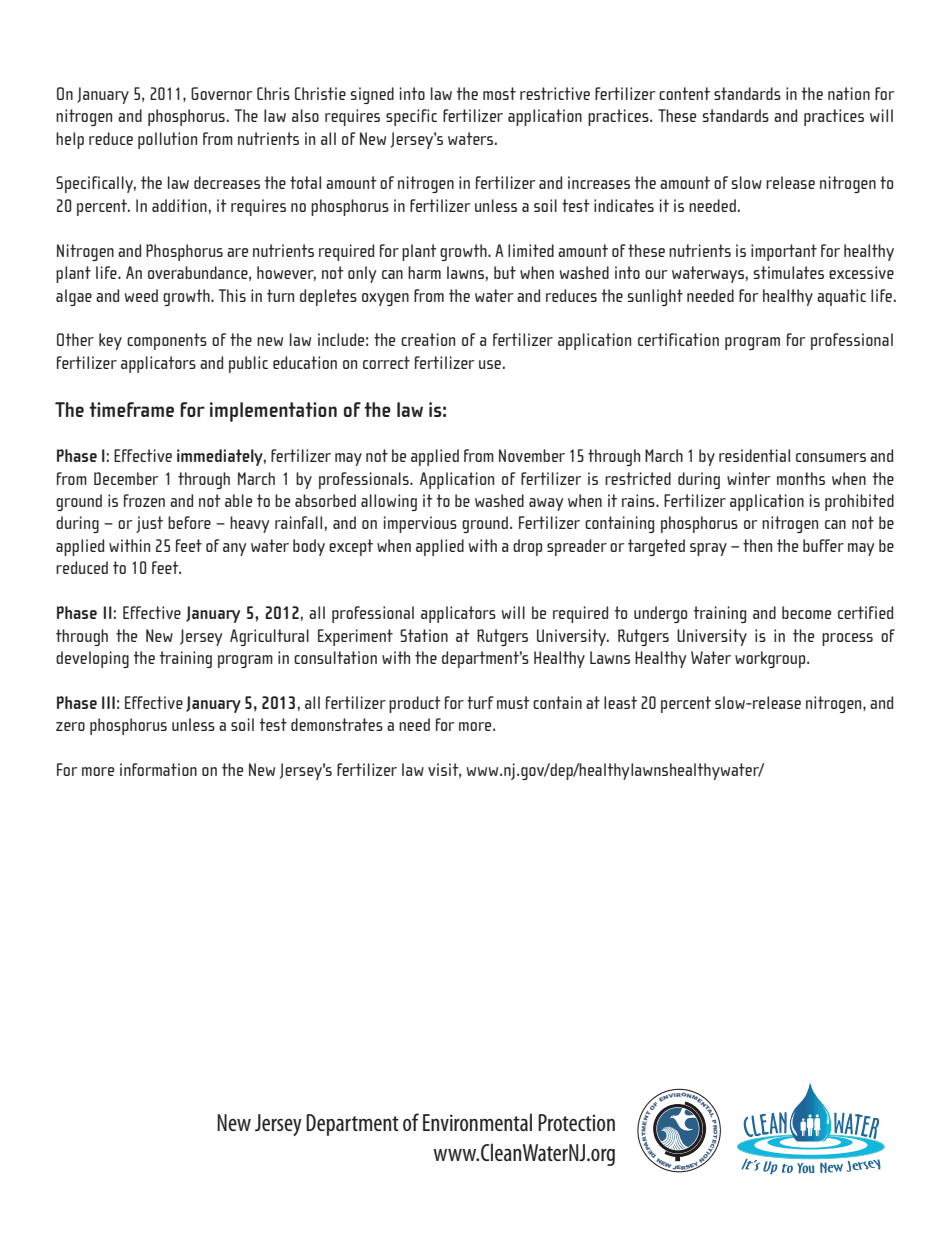  Describe the element at coordinates (167, 341) in the screenshot. I see `components` at that location.
